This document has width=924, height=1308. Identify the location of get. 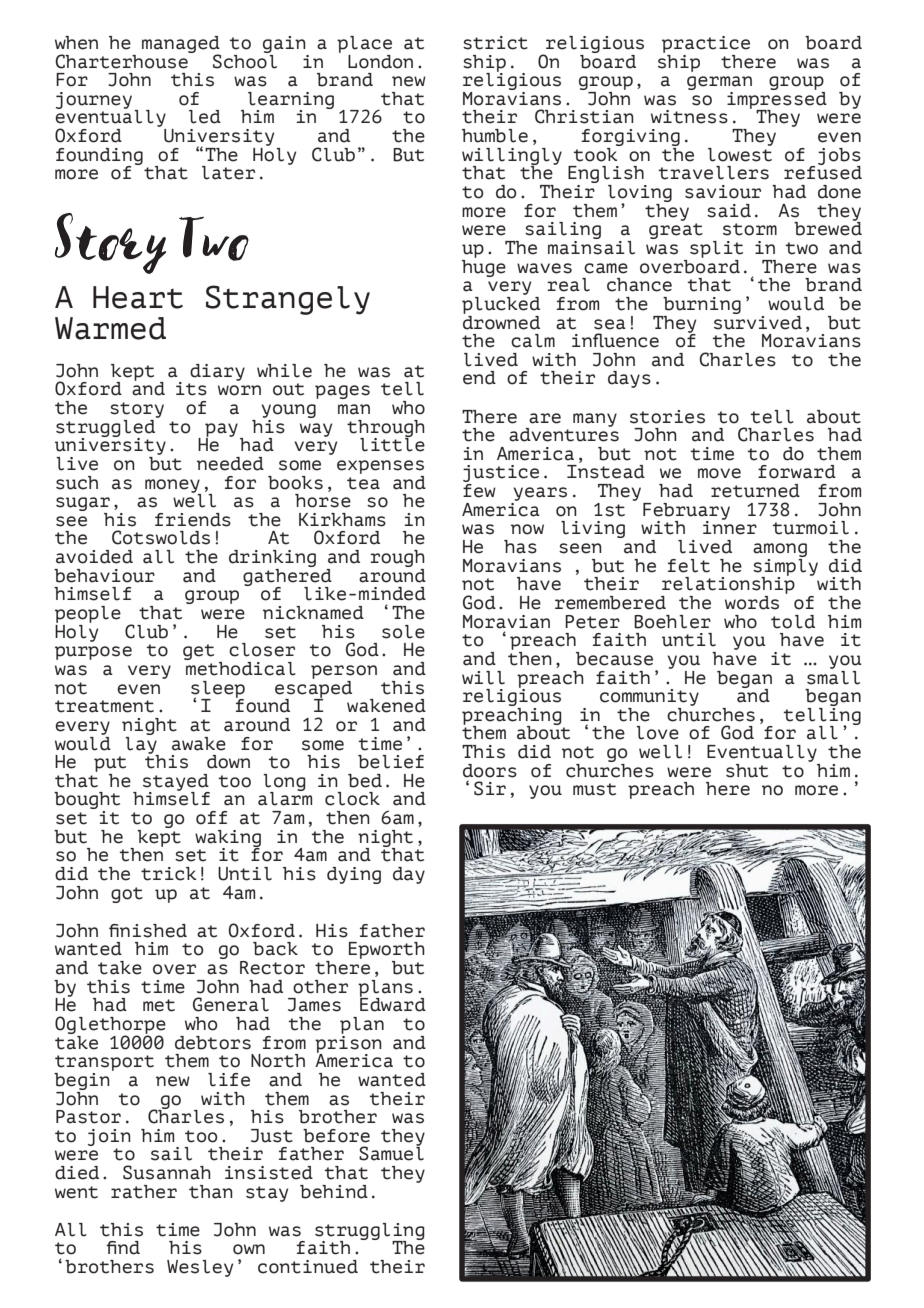
(198, 652).
